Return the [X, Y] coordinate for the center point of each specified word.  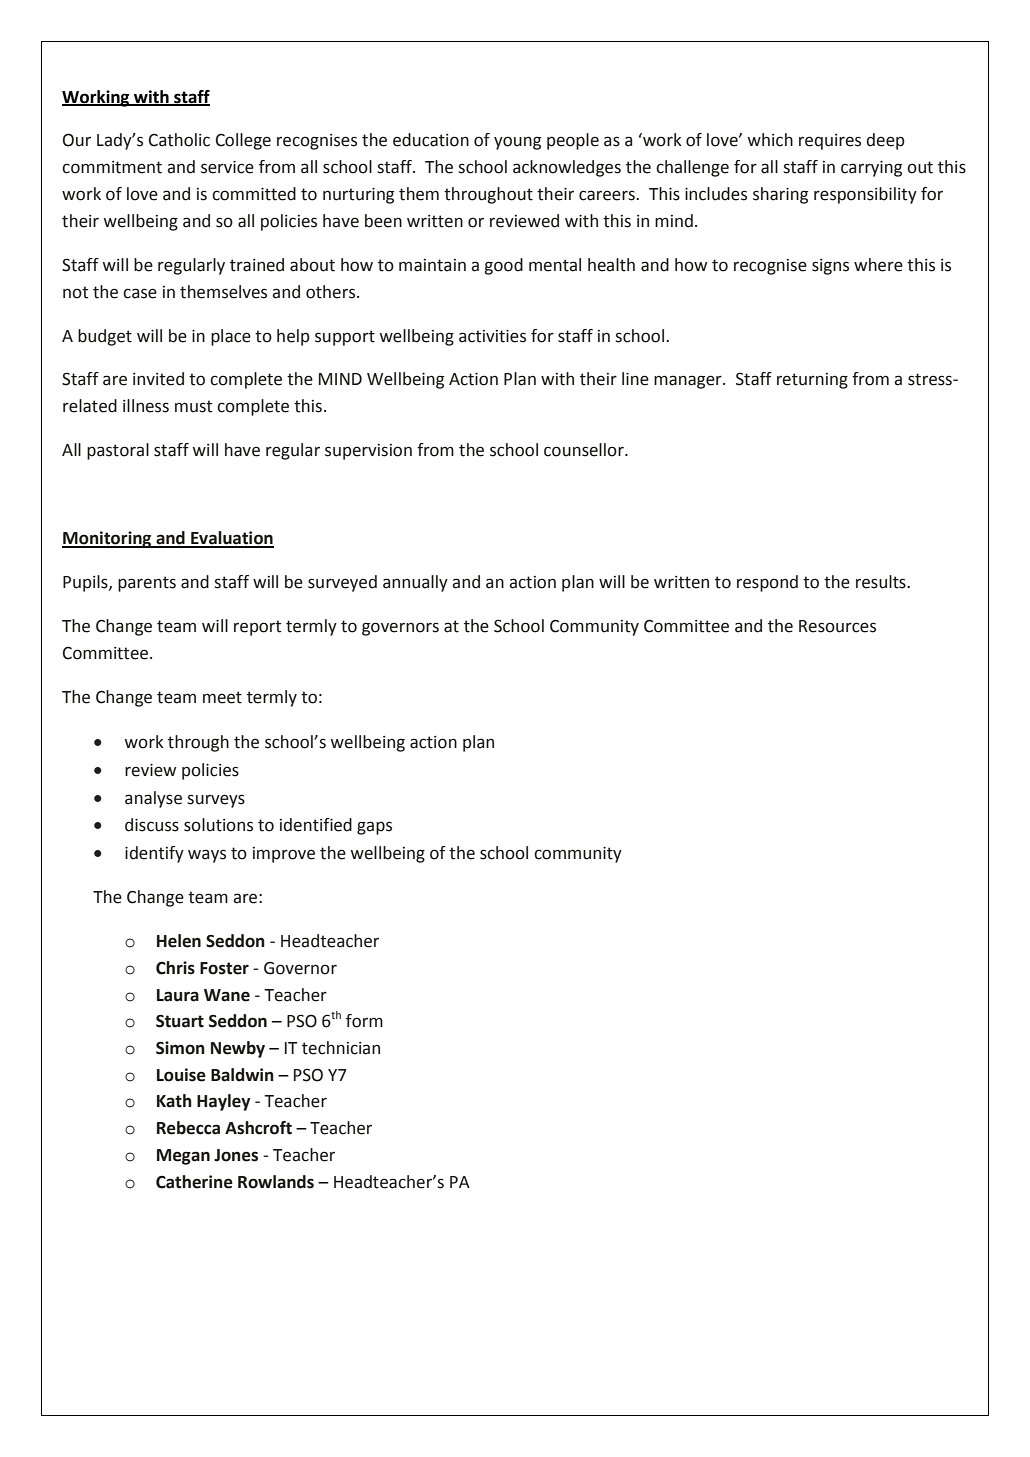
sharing [780, 195]
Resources [837, 626]
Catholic [179, 140]
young [517, 143]
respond [767, 583]
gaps [374, 828]
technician [341, 1048]
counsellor [585, 450]
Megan [183, 1157]
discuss [152, 825]
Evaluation [231, 539]
